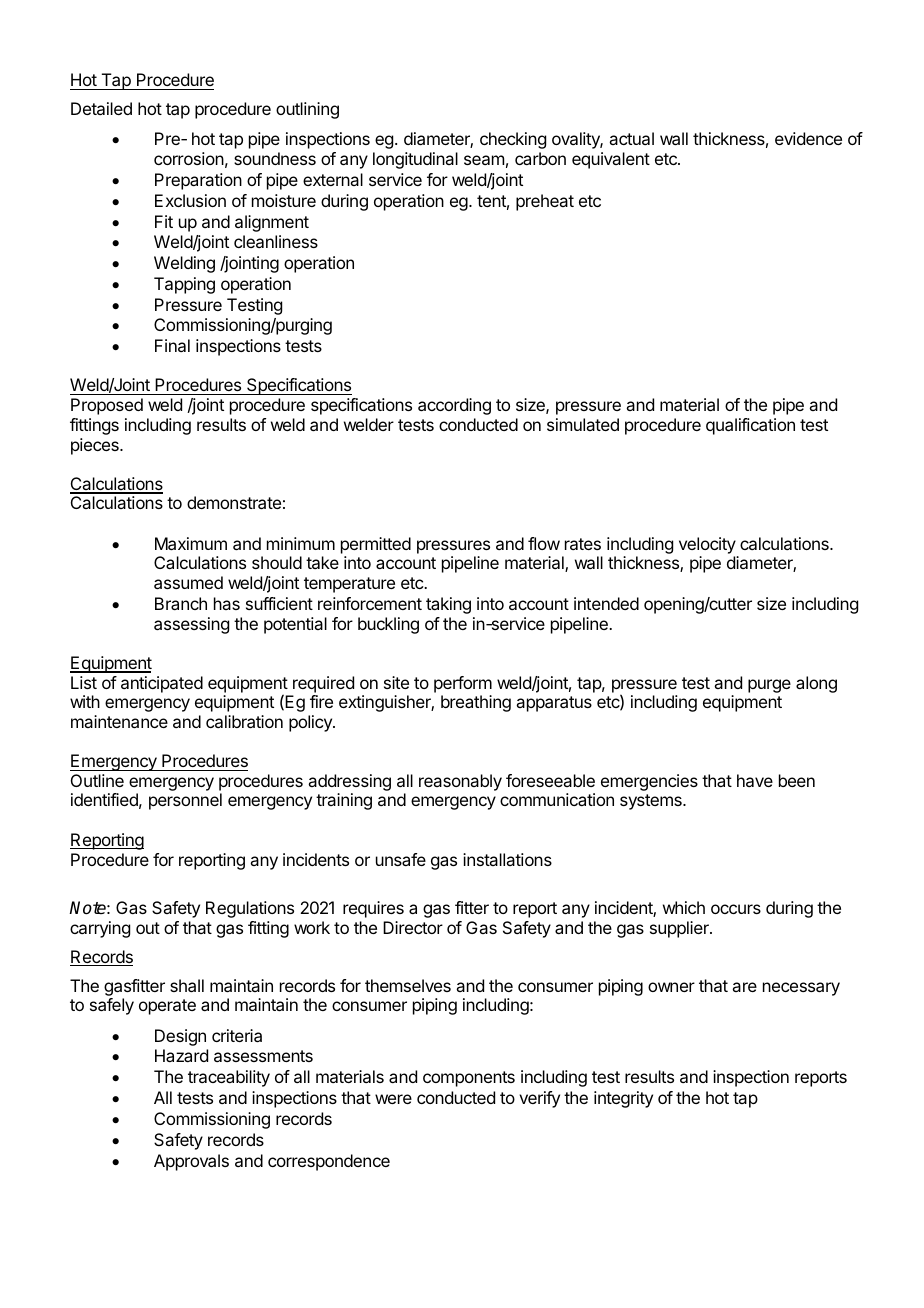 The image size is (924, 1308). What do you see at coordinates (448, 605) in the screenshot?
I see `taking` at bounding box center [448, 605].
